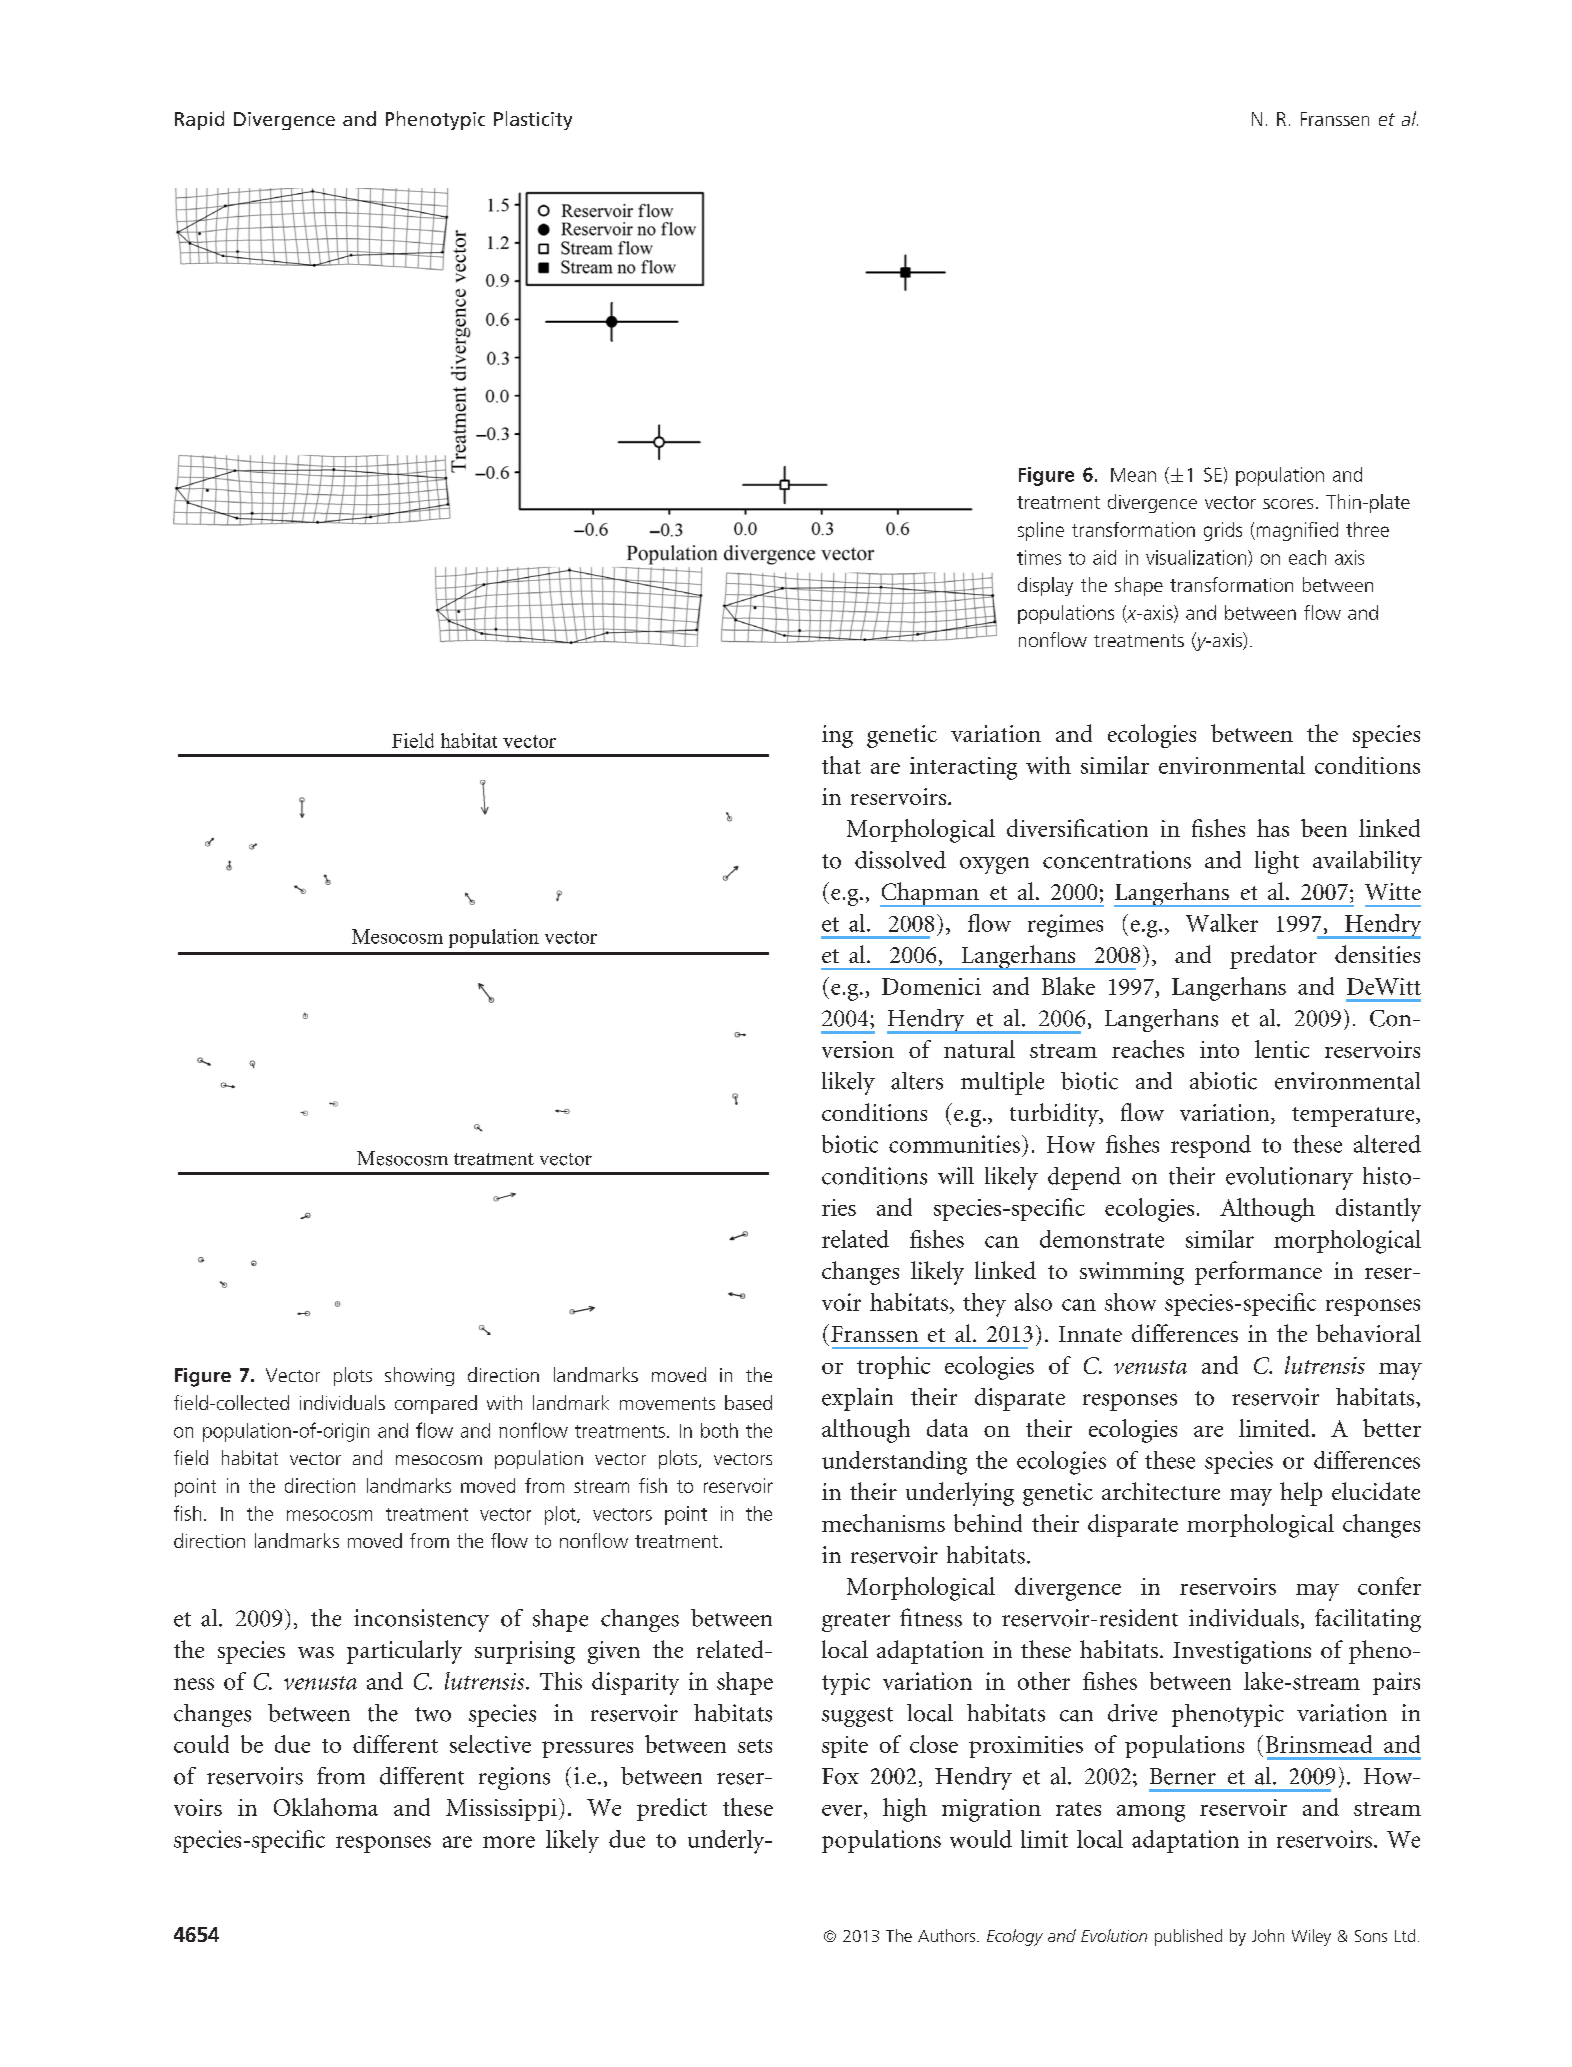 This document has height=2067, width=1572. What do you see at coordinates (840, 1776) in the document?
I see `Fox` at bounding box center [840, 1776].
